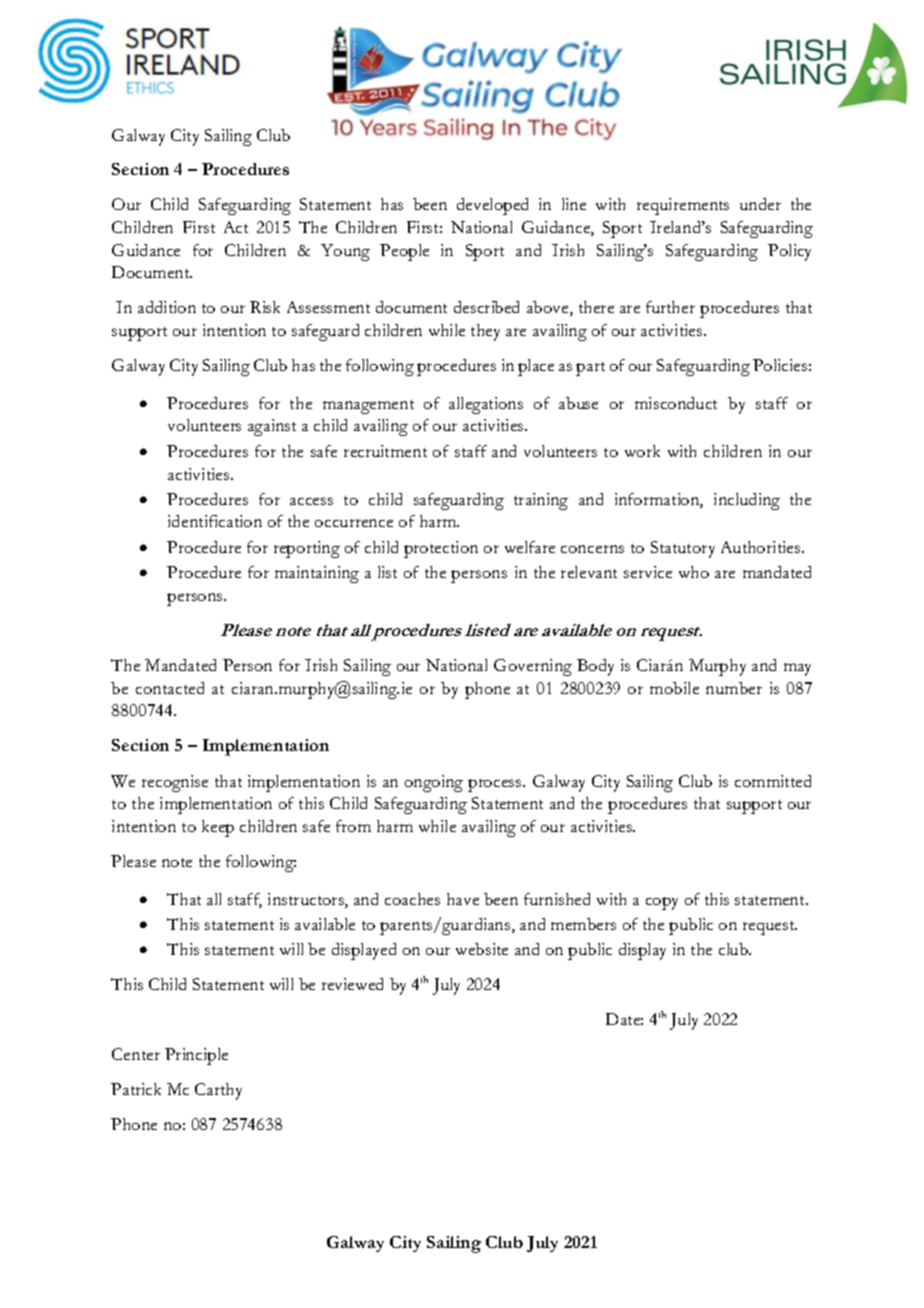  Describe the element at coordinates (170, 688) in the screenshot. I see `contacted` at that location.
